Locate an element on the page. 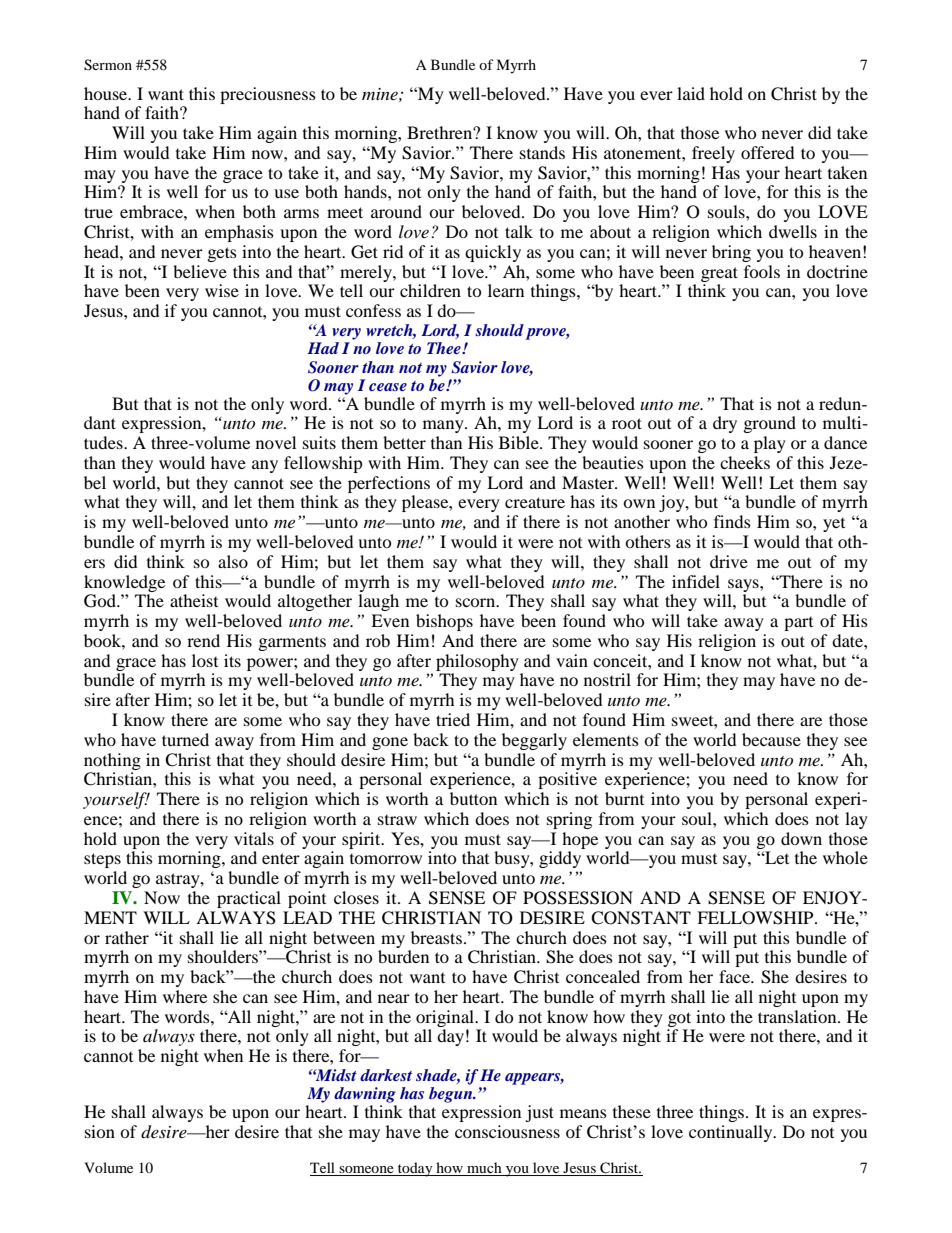 This page has width=952, height=1233. consciousness is located at coordinates (507, 1131).
